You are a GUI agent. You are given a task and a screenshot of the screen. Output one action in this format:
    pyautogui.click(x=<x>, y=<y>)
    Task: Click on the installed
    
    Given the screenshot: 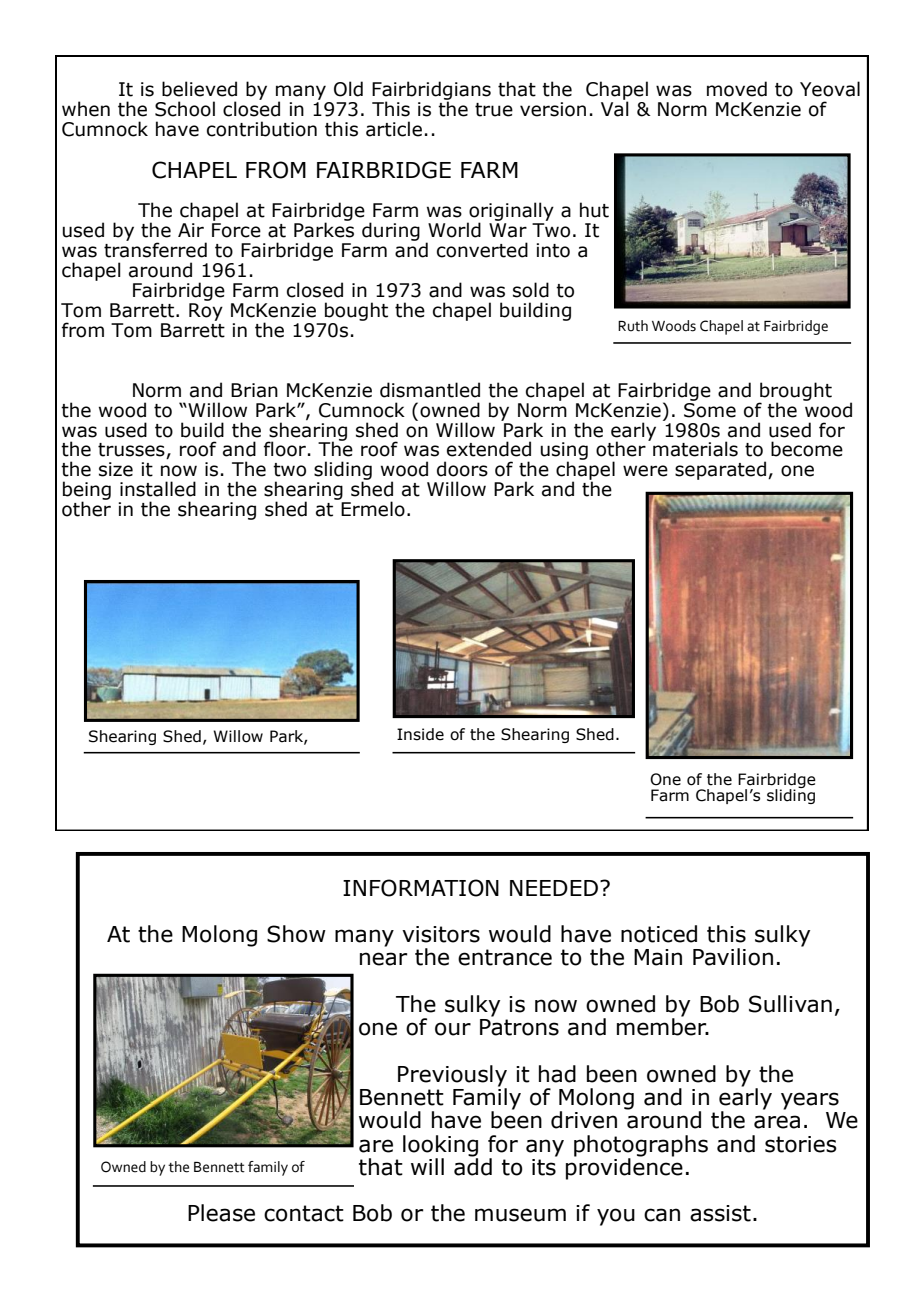 What is the action you would take?
    pyautogui.click(x=158, y=489)
